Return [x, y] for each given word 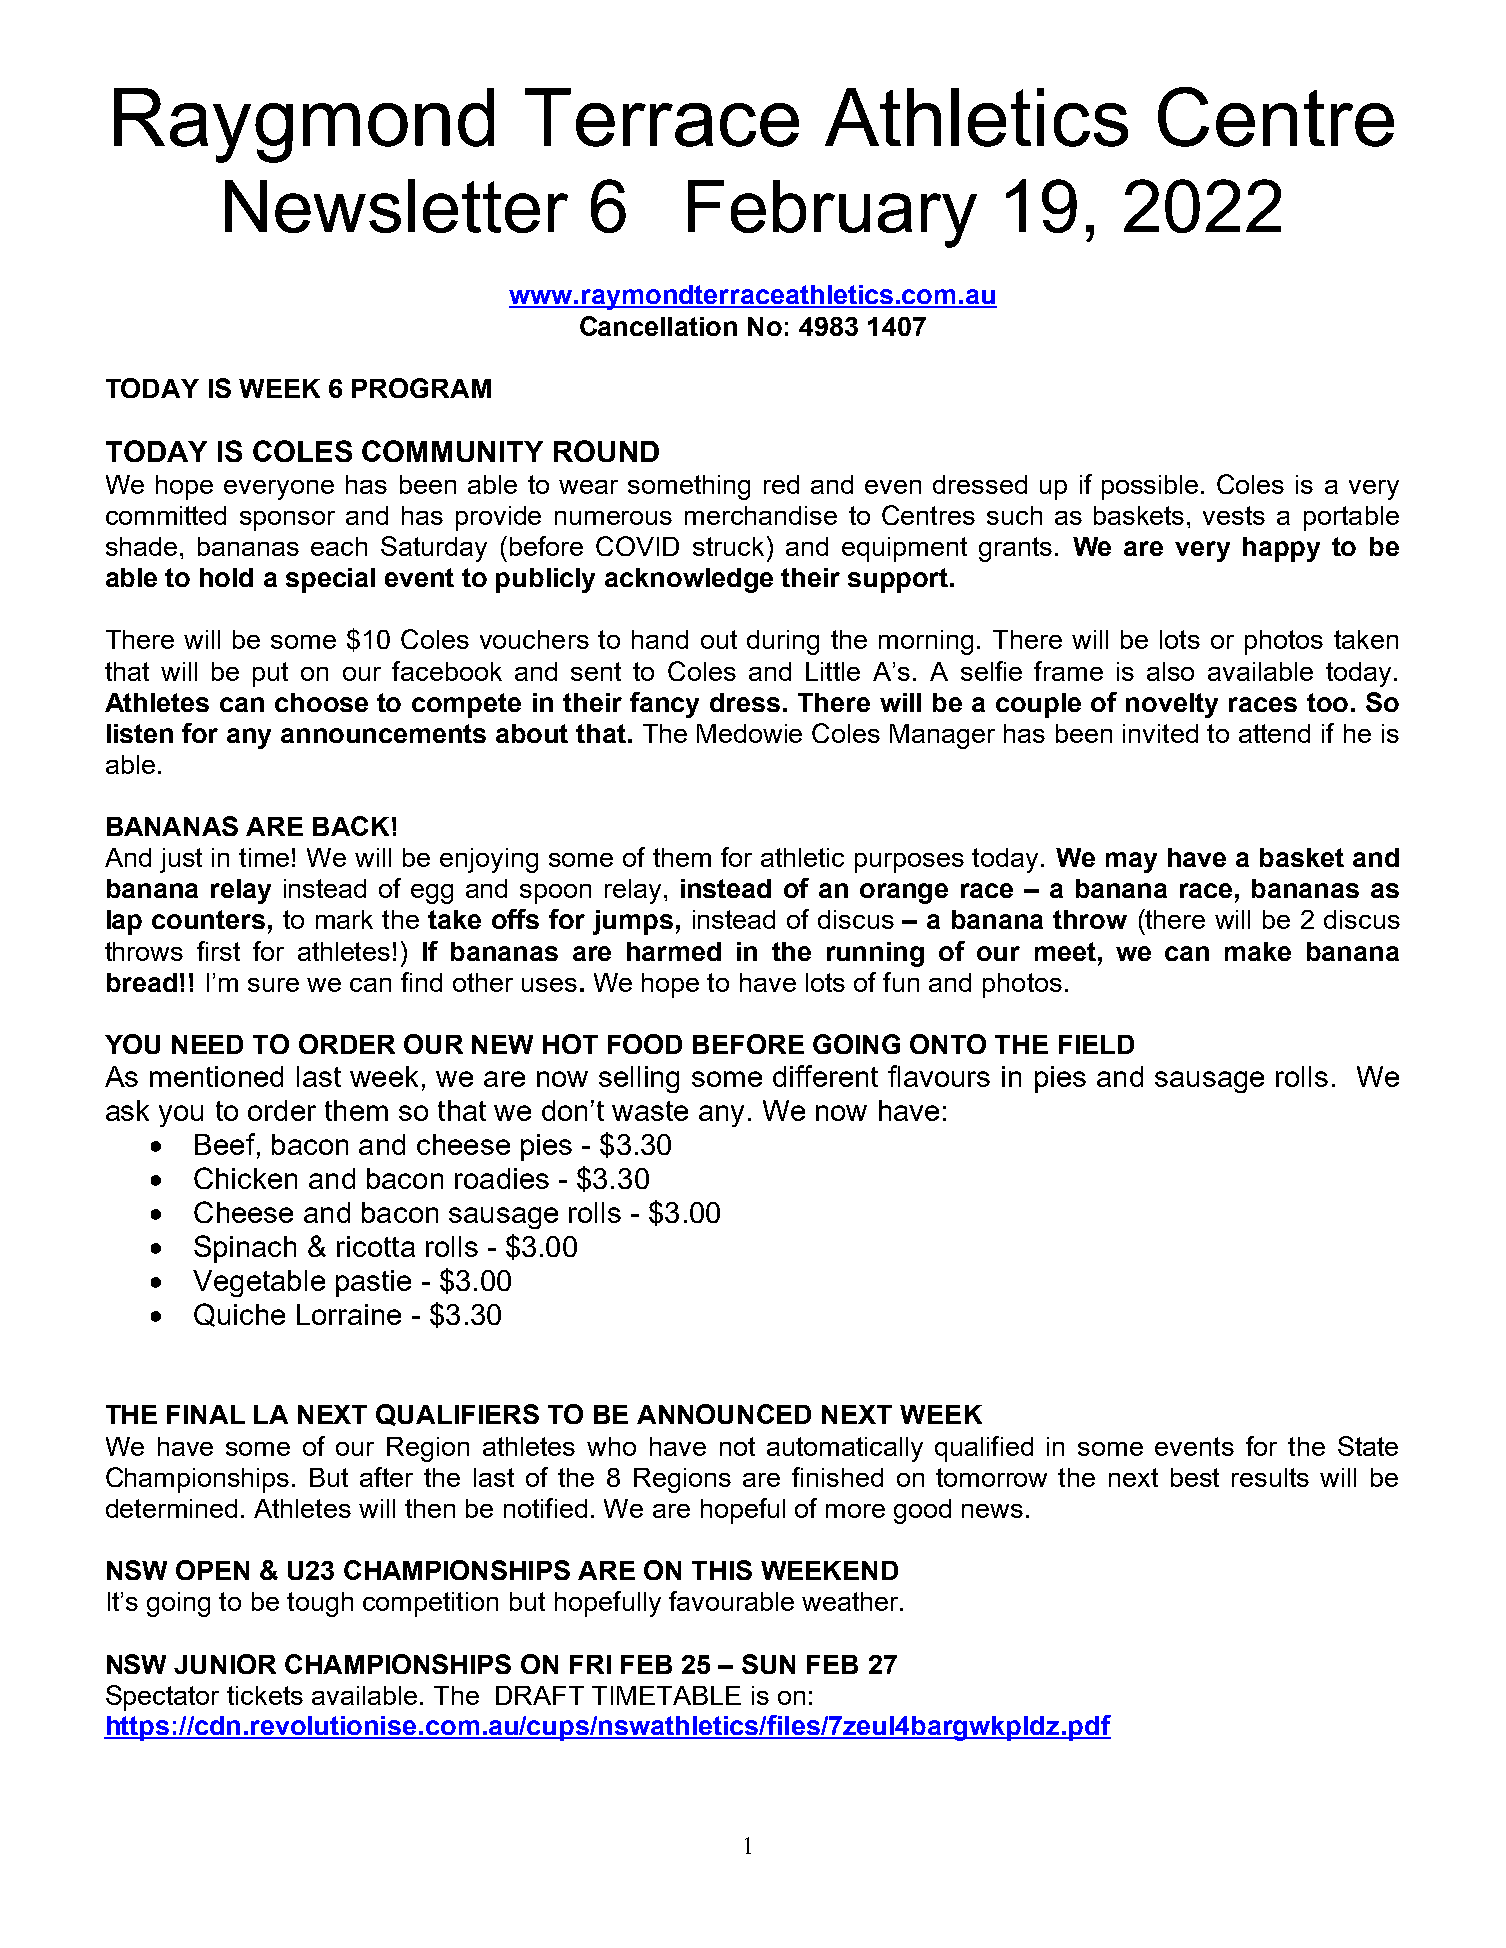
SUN [768, 1664]
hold [226, 577]
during [783, 642]
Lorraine [349, 1314]
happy [1281, 549]
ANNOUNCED [724, 1414]
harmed [674, 951]
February [832, 214]
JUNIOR [225, 1664]
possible [1150, 487]
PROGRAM [421, 388]
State [1368, 1446]
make [1258, 951]
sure [273, 985]
